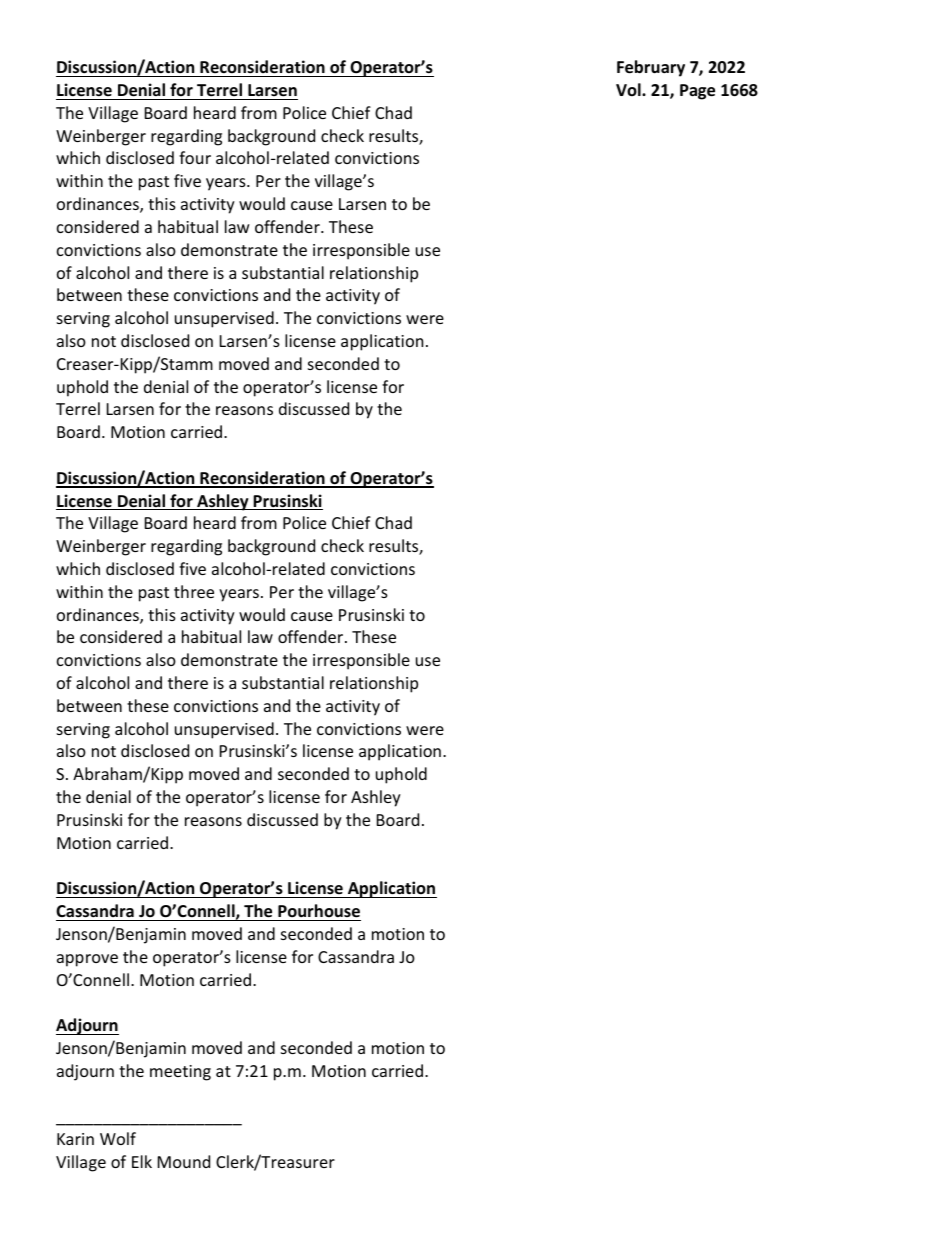 The image size is (952, 1233). I want to click on Mound, so click(184, 1161).
